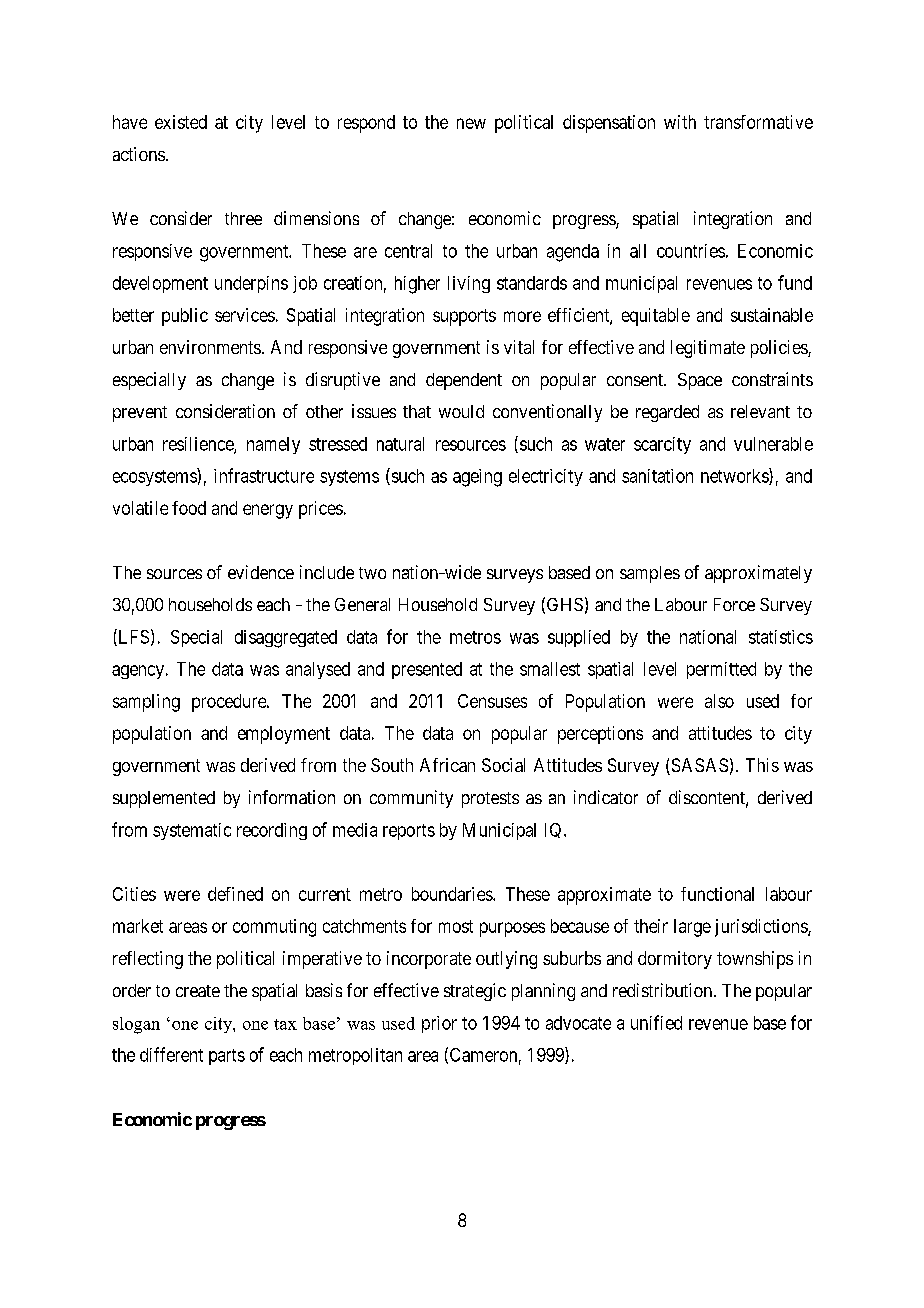 This document has height=1308, width=924. I want to click on parts, so click(227, 1057).
